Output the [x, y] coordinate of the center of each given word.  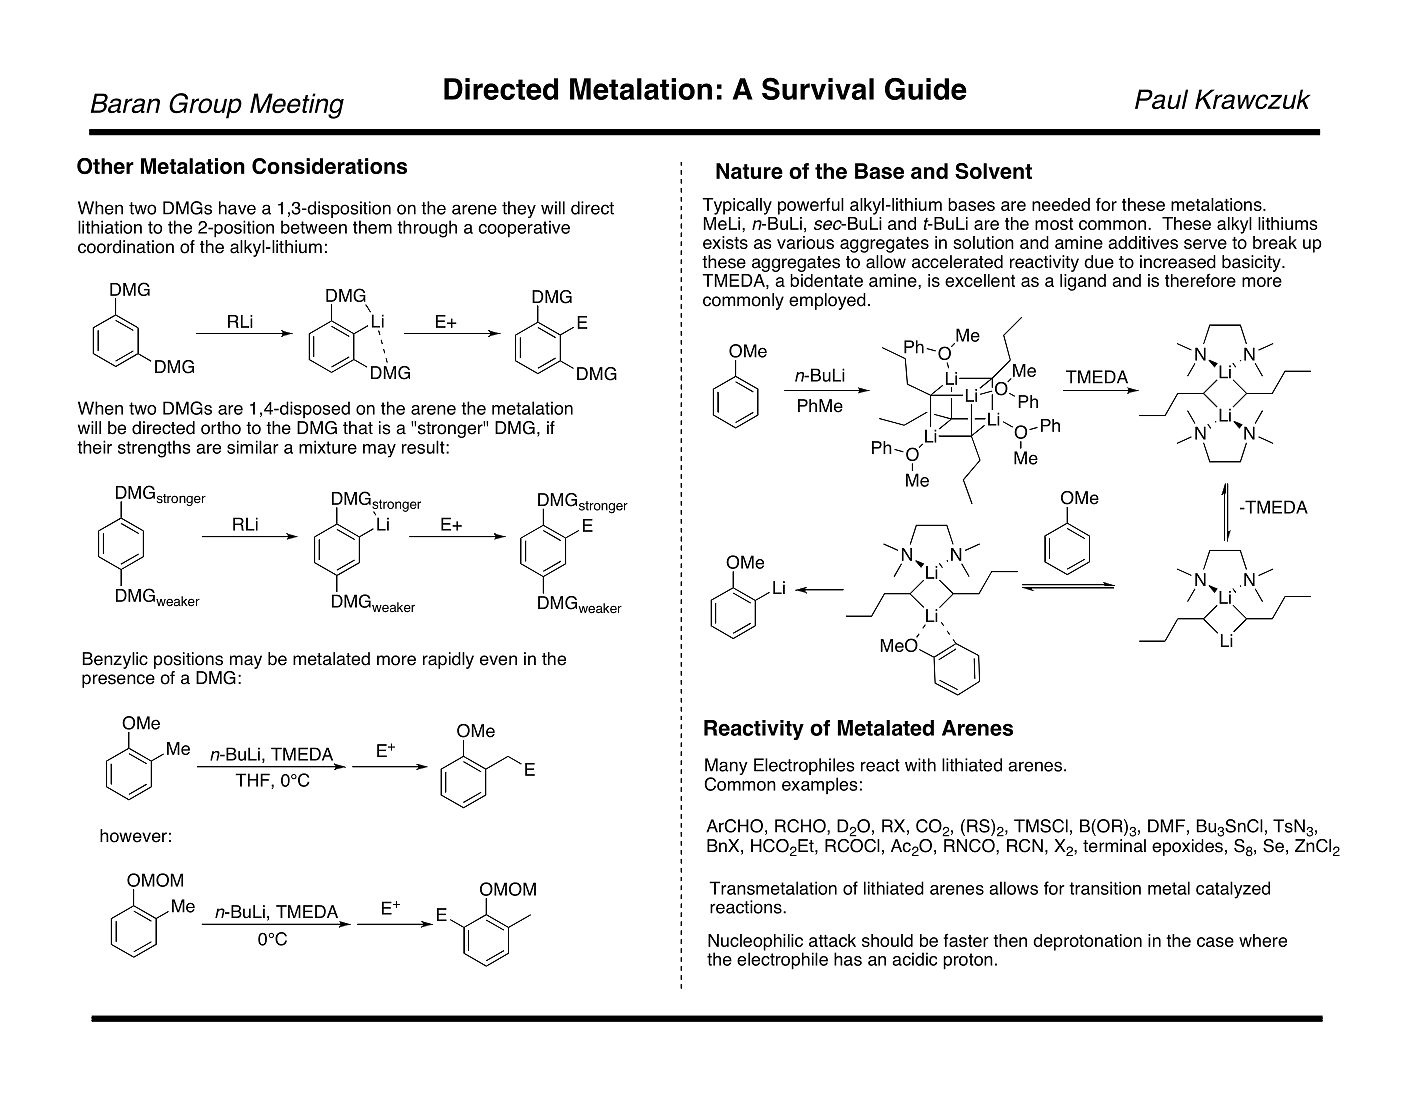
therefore [1200, 280]
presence [118, 681]
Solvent [993, 171]
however [133, 836]
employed [827, 301]
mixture [328, 447]
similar [253, 447]
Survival [818, 88]
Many [726, 766]
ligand [1083, 282]
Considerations [329, 166]
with [920, 765]
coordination [126, 247]
